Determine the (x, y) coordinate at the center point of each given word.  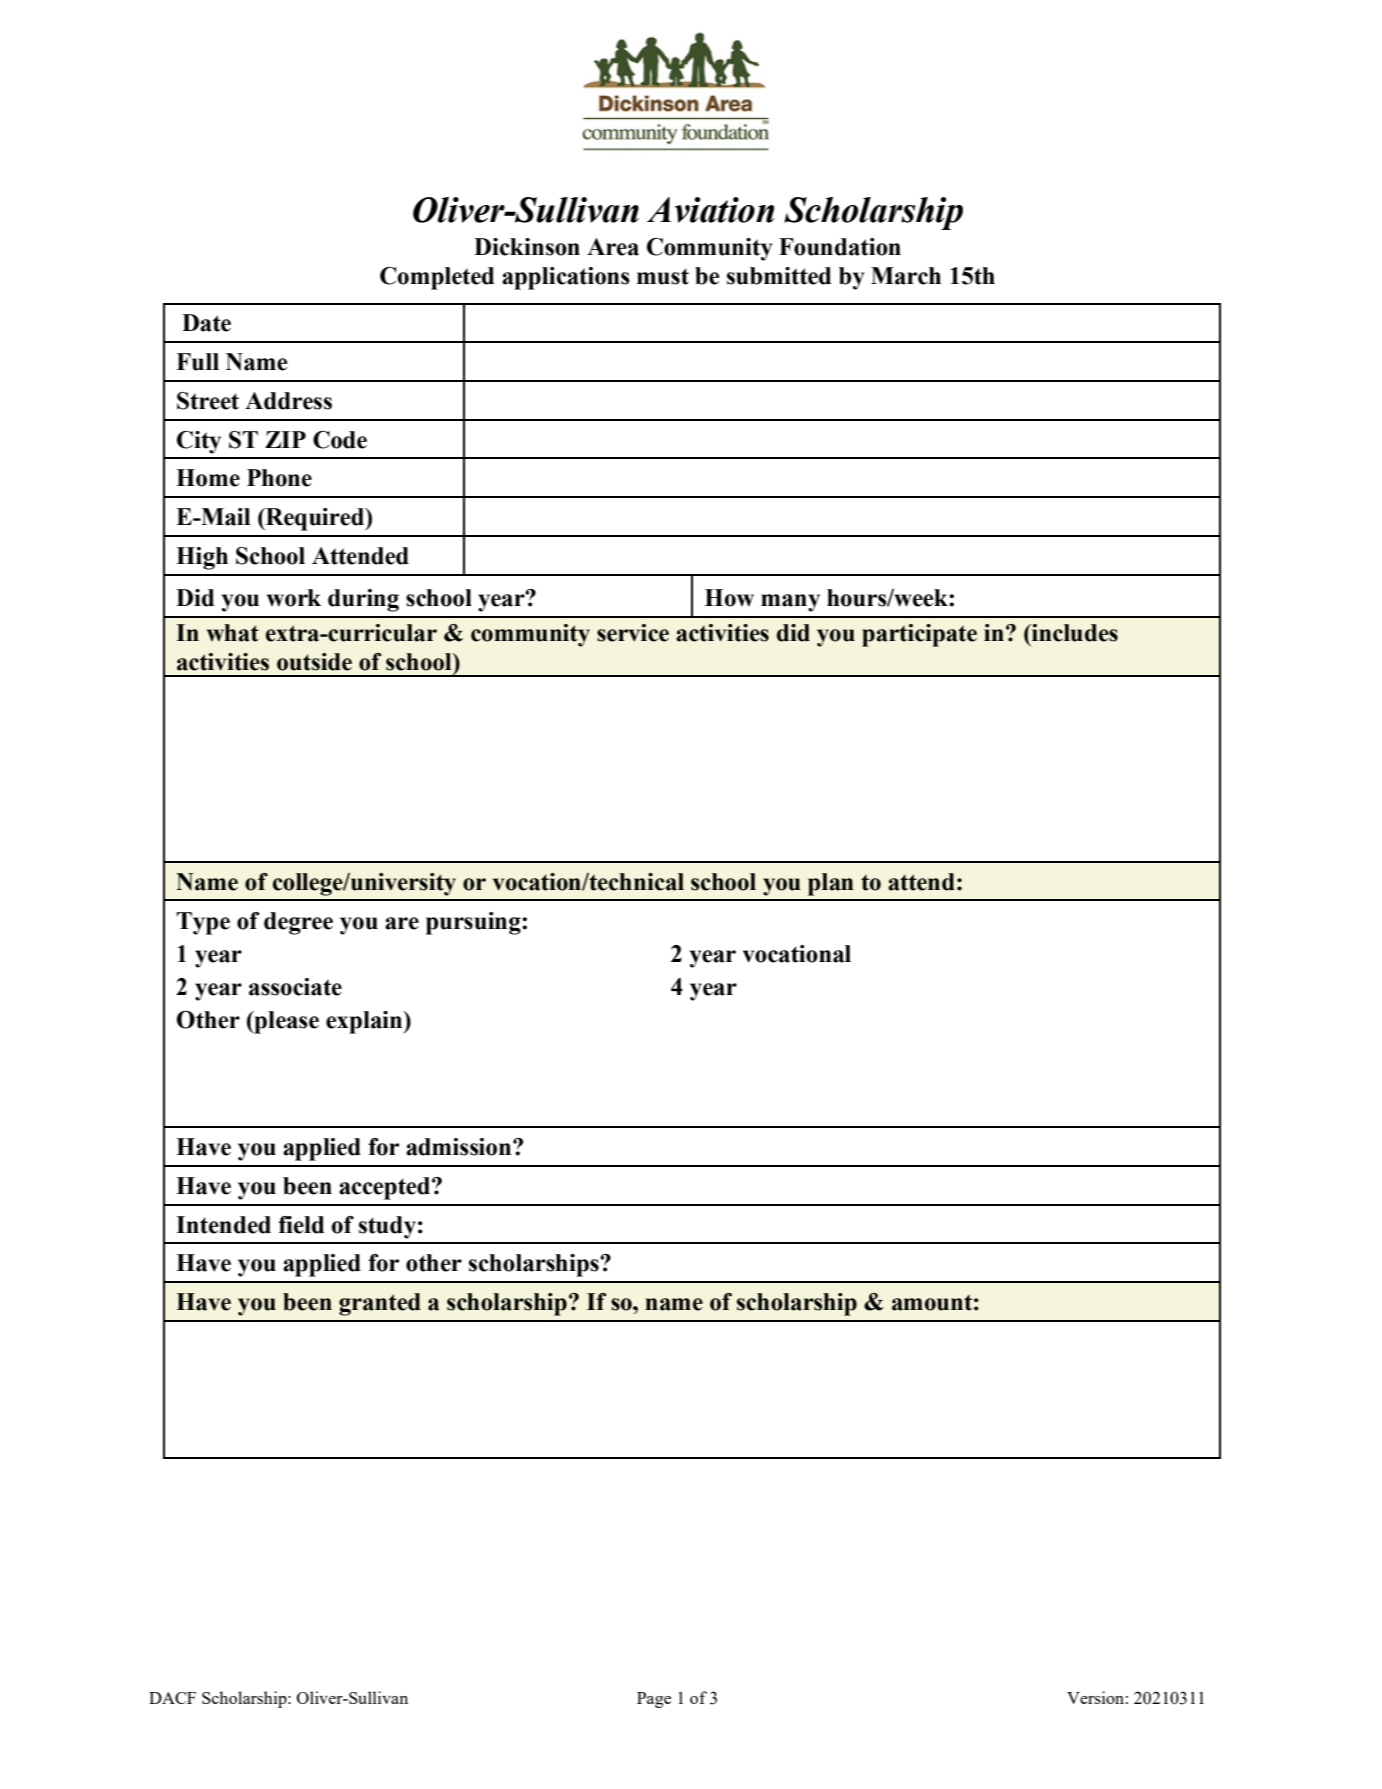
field (301, 1225)
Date (206, 323)
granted (380, 1304)
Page (654, 1700)
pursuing (474, 923)
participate (919, 635)
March (906, 276)
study (387, 1227)
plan (831, 884)
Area (613, 247)
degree (298, 923)
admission (460, 1147)
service (633, 633)
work (294, 598)
